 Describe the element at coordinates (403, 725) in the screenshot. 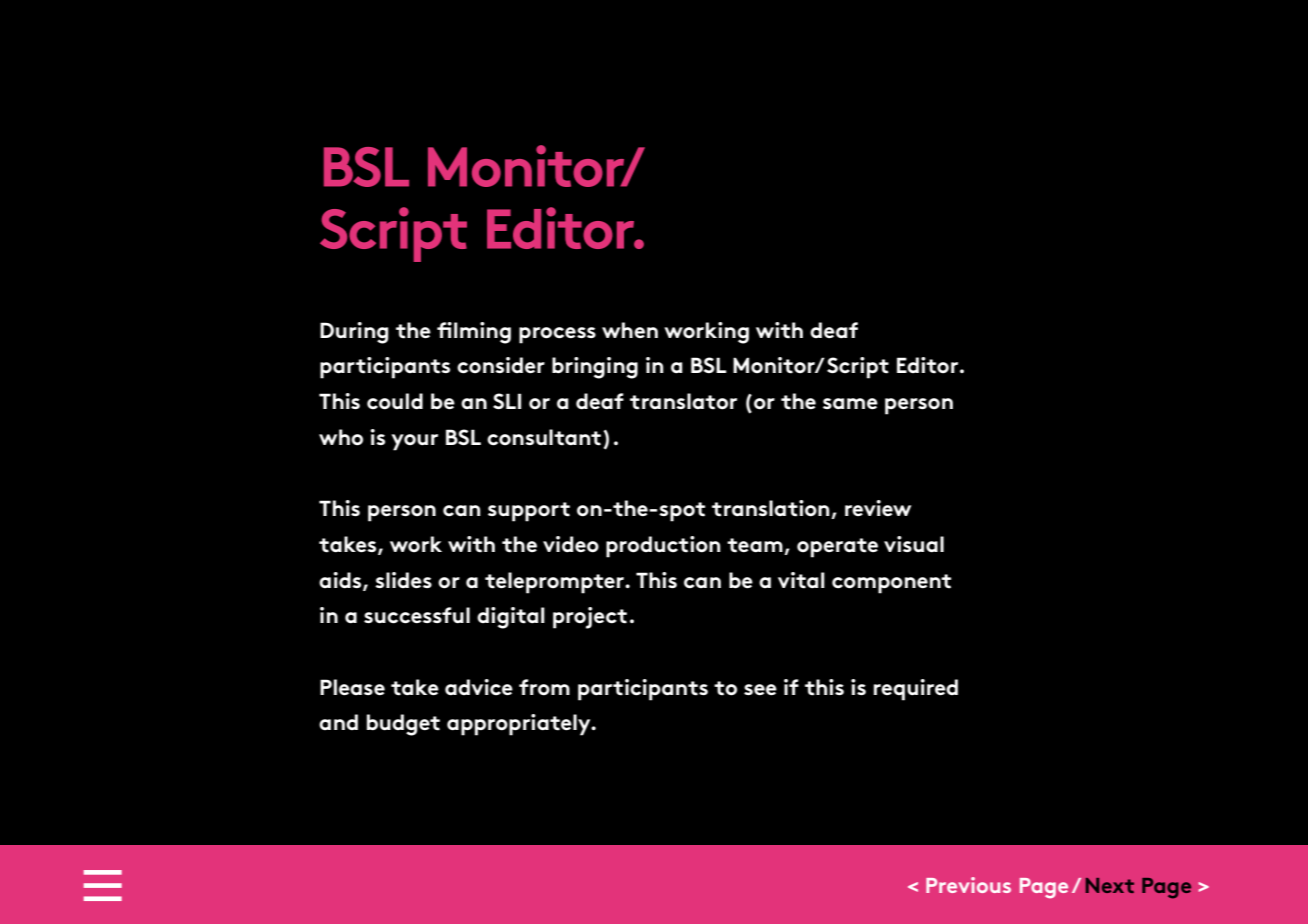

I see `budget` at that location.
